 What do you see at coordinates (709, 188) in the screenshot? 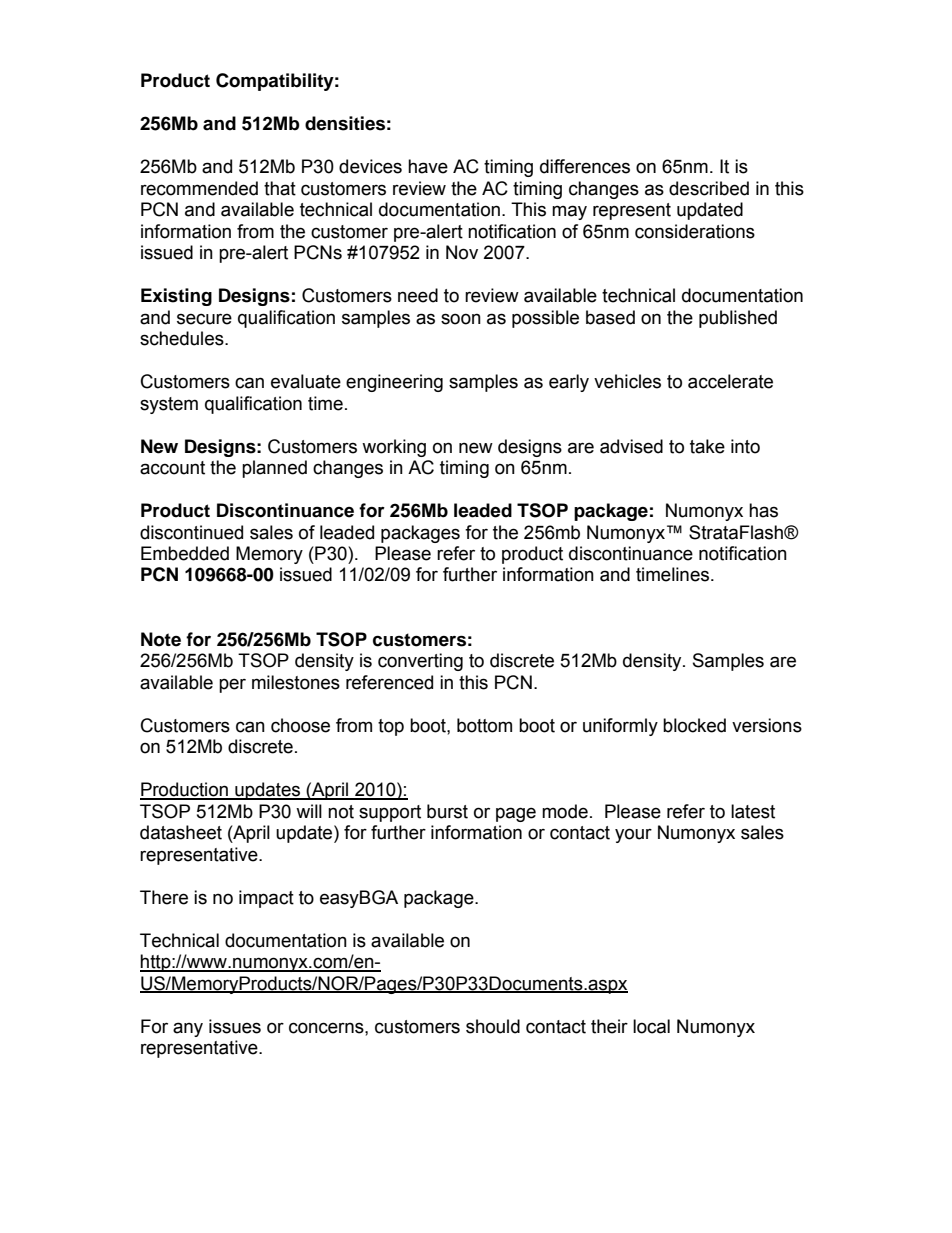
I see `described` at bounding box center [709, 188].
